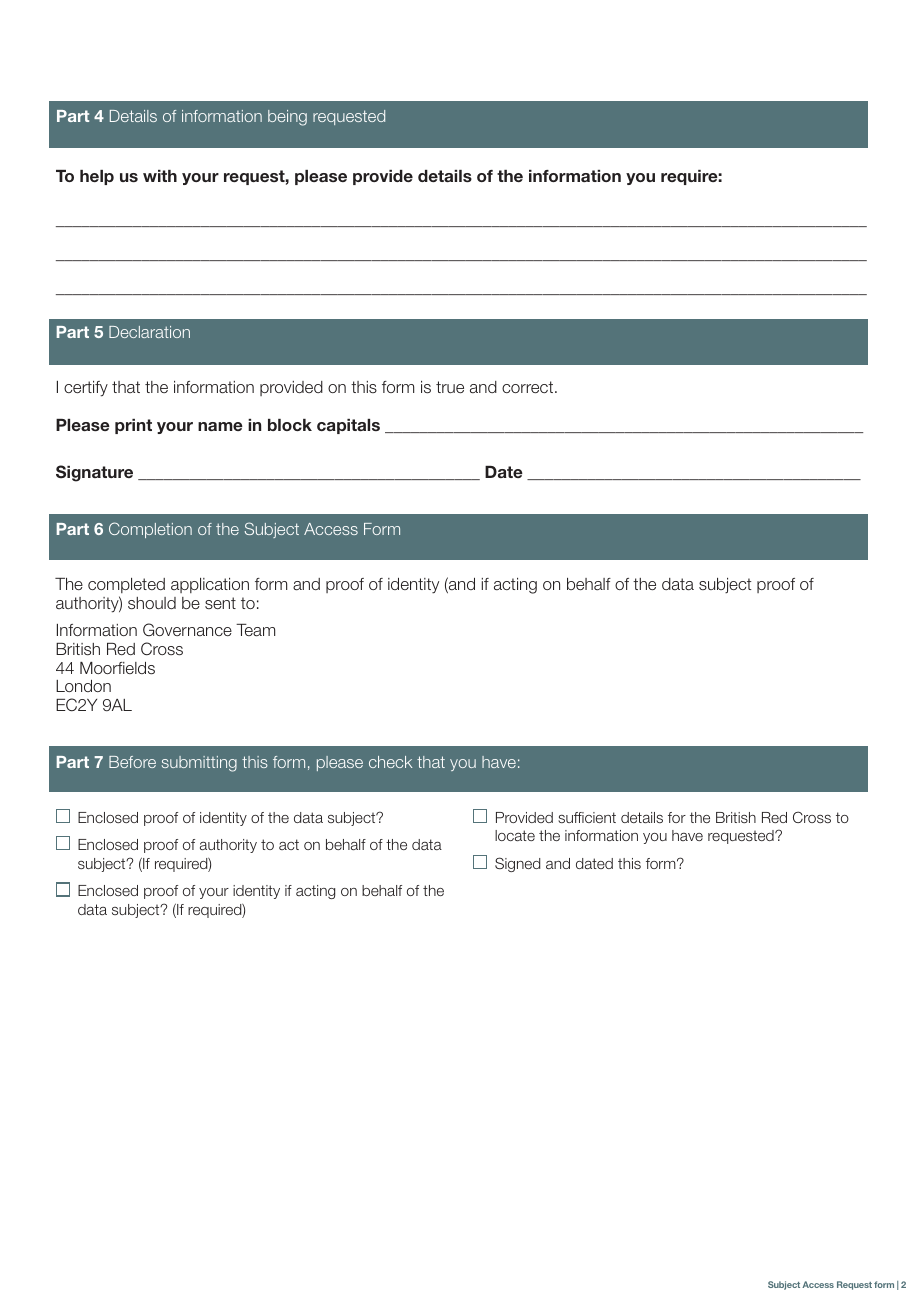  What do you see at coordinates (150, 530) in the screenshot?
I see `Completion` at bounding box center [150, 530].
